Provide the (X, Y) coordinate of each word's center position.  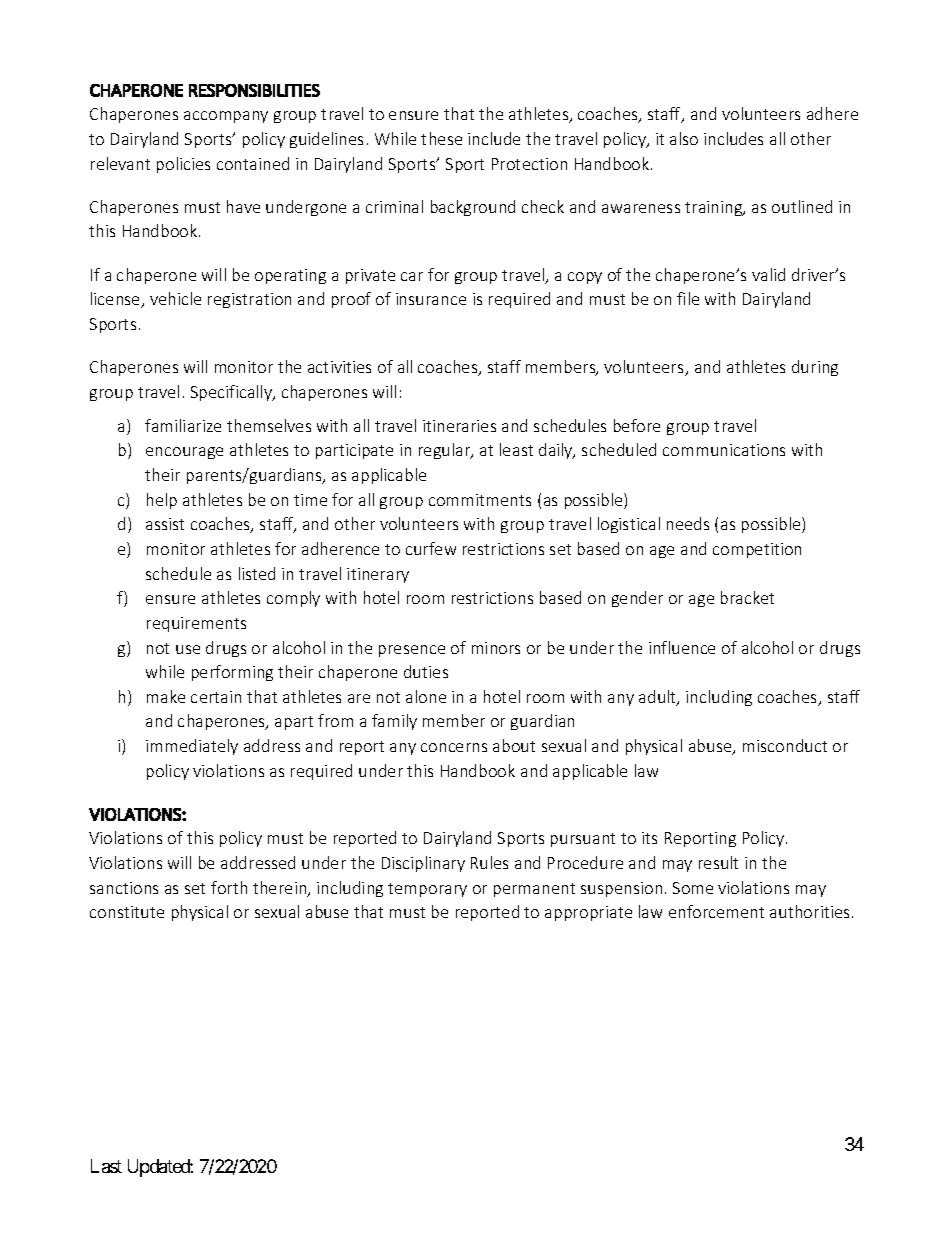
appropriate (588, 913)
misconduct (785, 745)
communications (724, 450)
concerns (454, 747)
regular (446, 451)
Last (106, 1166)
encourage (184, 453)
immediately (192, 747)
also (684, 138)
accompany (226, 117)
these (441, 138)
